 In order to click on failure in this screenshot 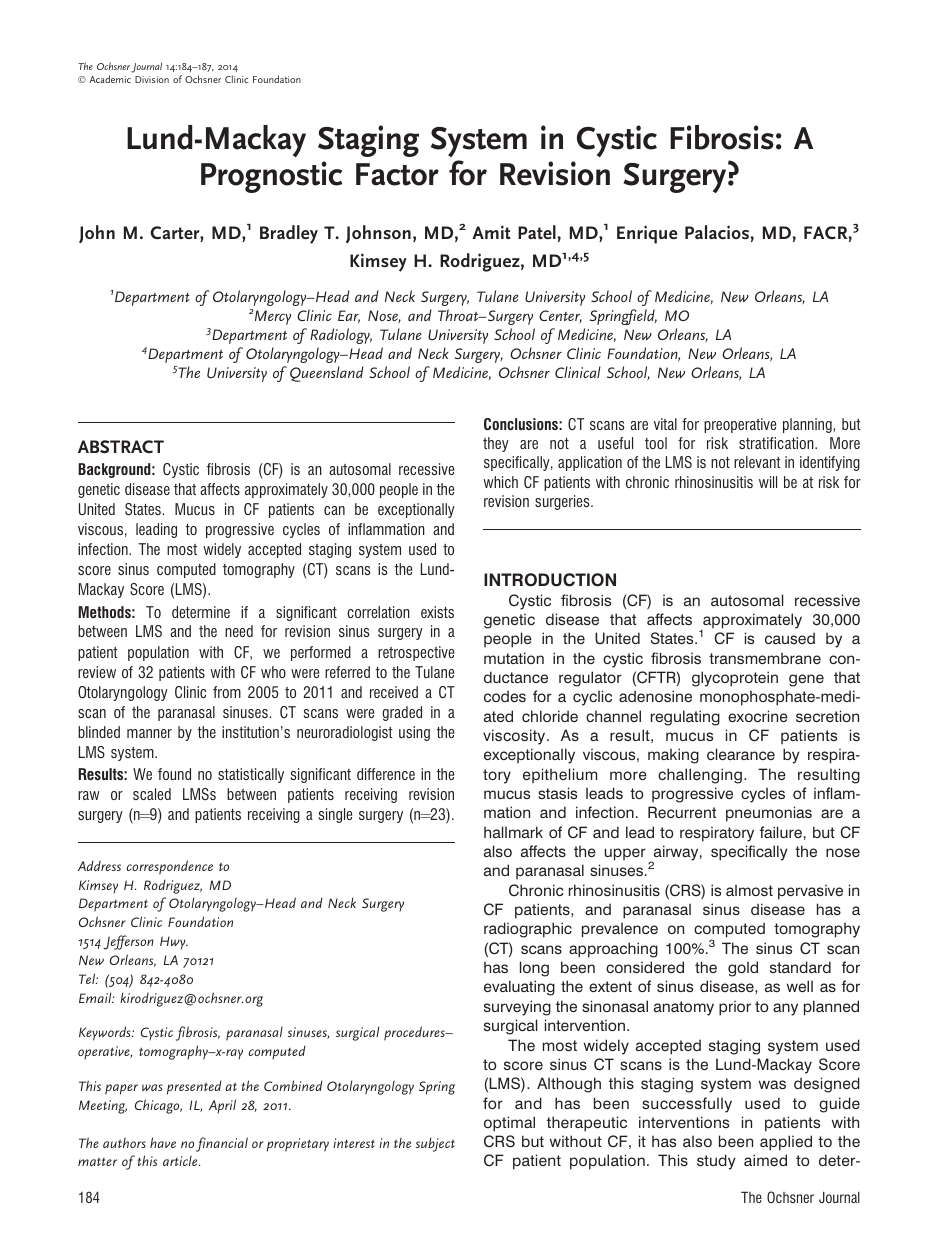, I will do `click(781, 832)`.
